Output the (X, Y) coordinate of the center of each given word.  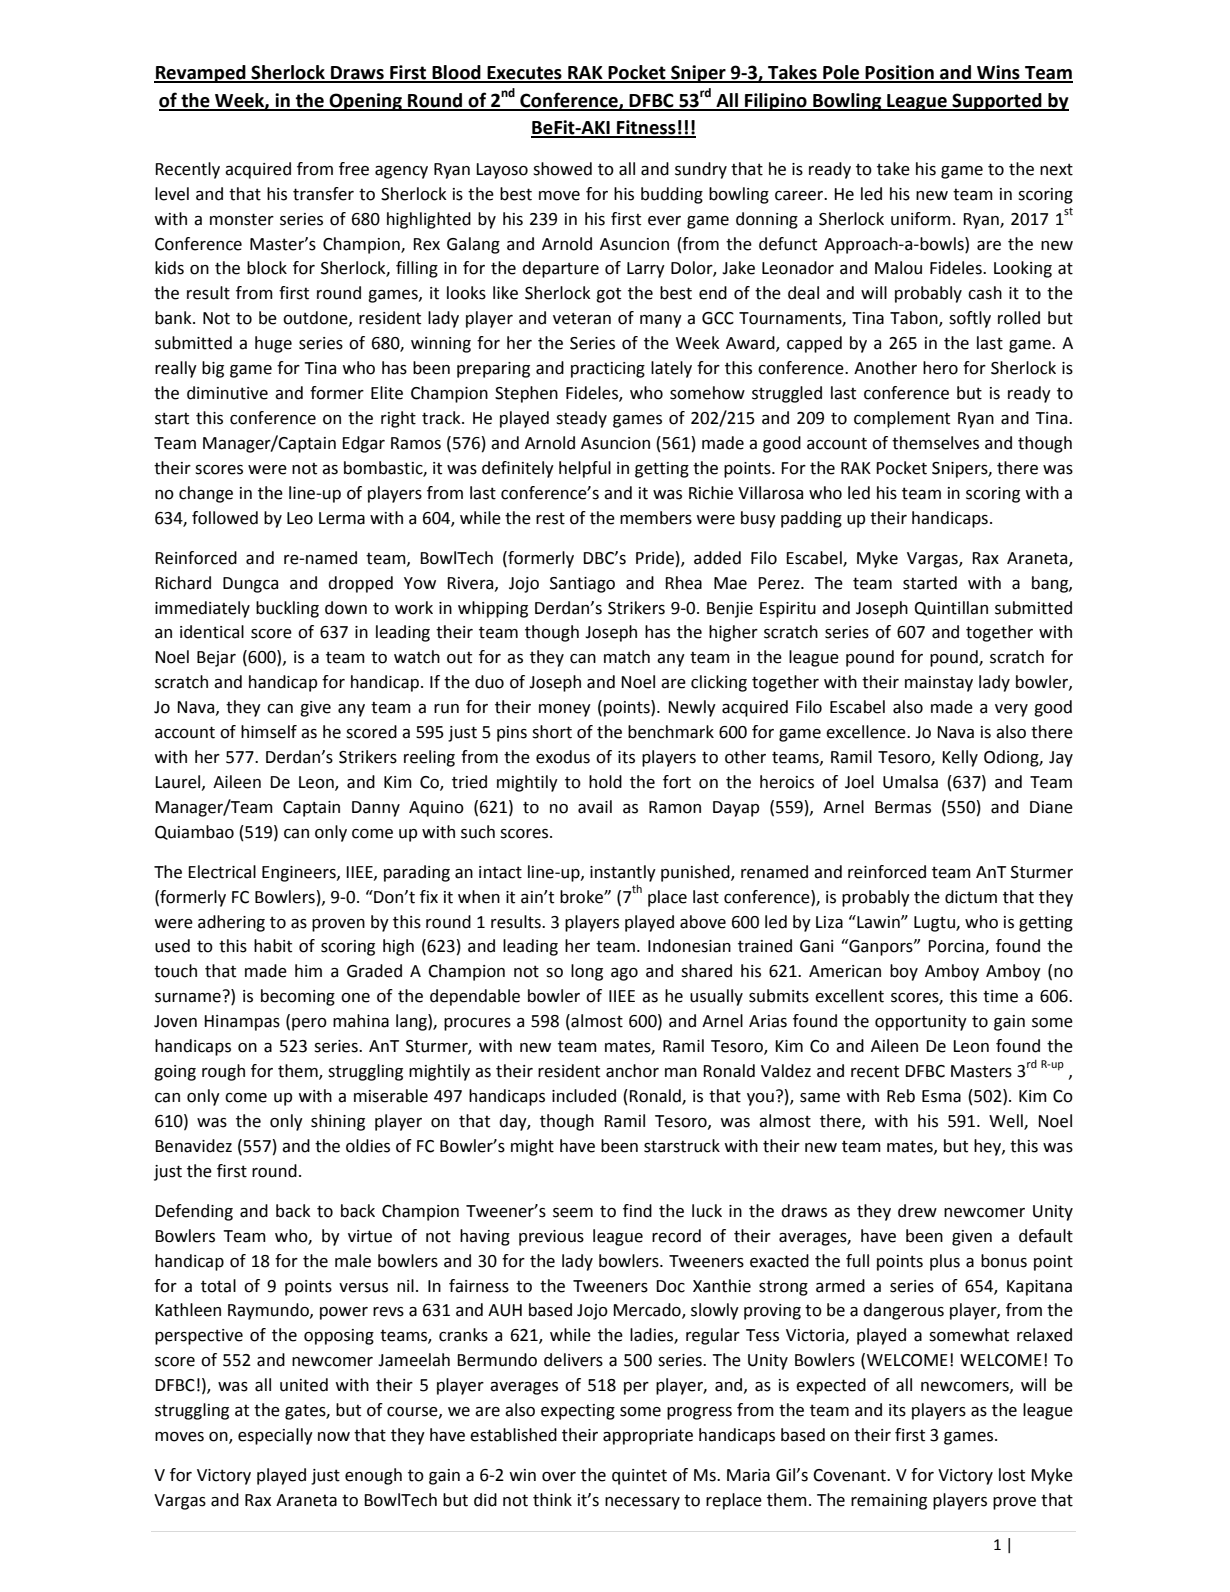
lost (1012, 1475)
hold (605, 782)
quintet (639, 1477)
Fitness (646, 128)
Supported (997, 102)
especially (275, 1436)
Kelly (960, 758)
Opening (366, 102)
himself (269, 732)
